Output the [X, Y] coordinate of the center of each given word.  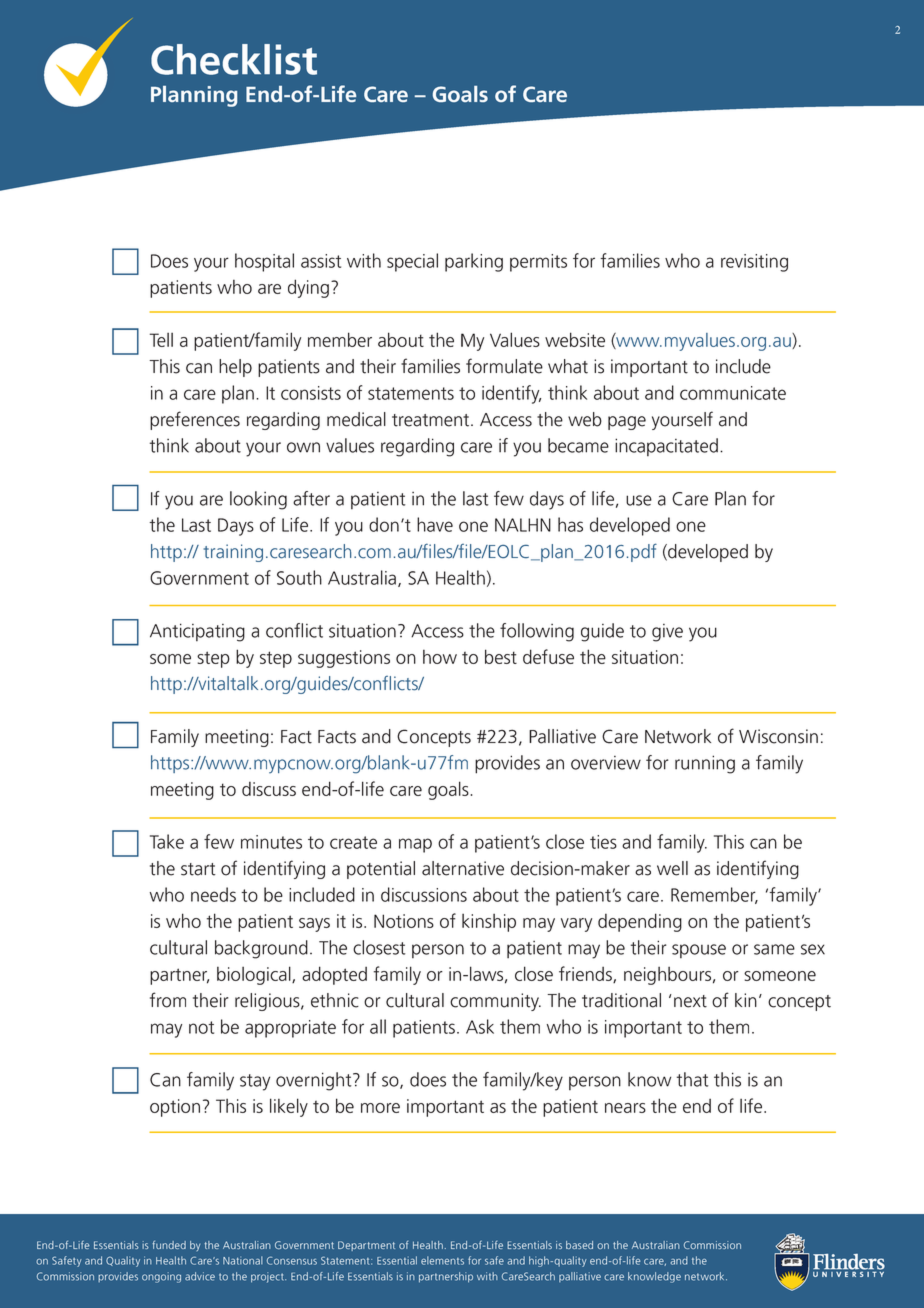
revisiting [754, 263]
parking [474, 262]
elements [442, 1260]
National [243, 1260]
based [579, 1245]
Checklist [234, 59]
